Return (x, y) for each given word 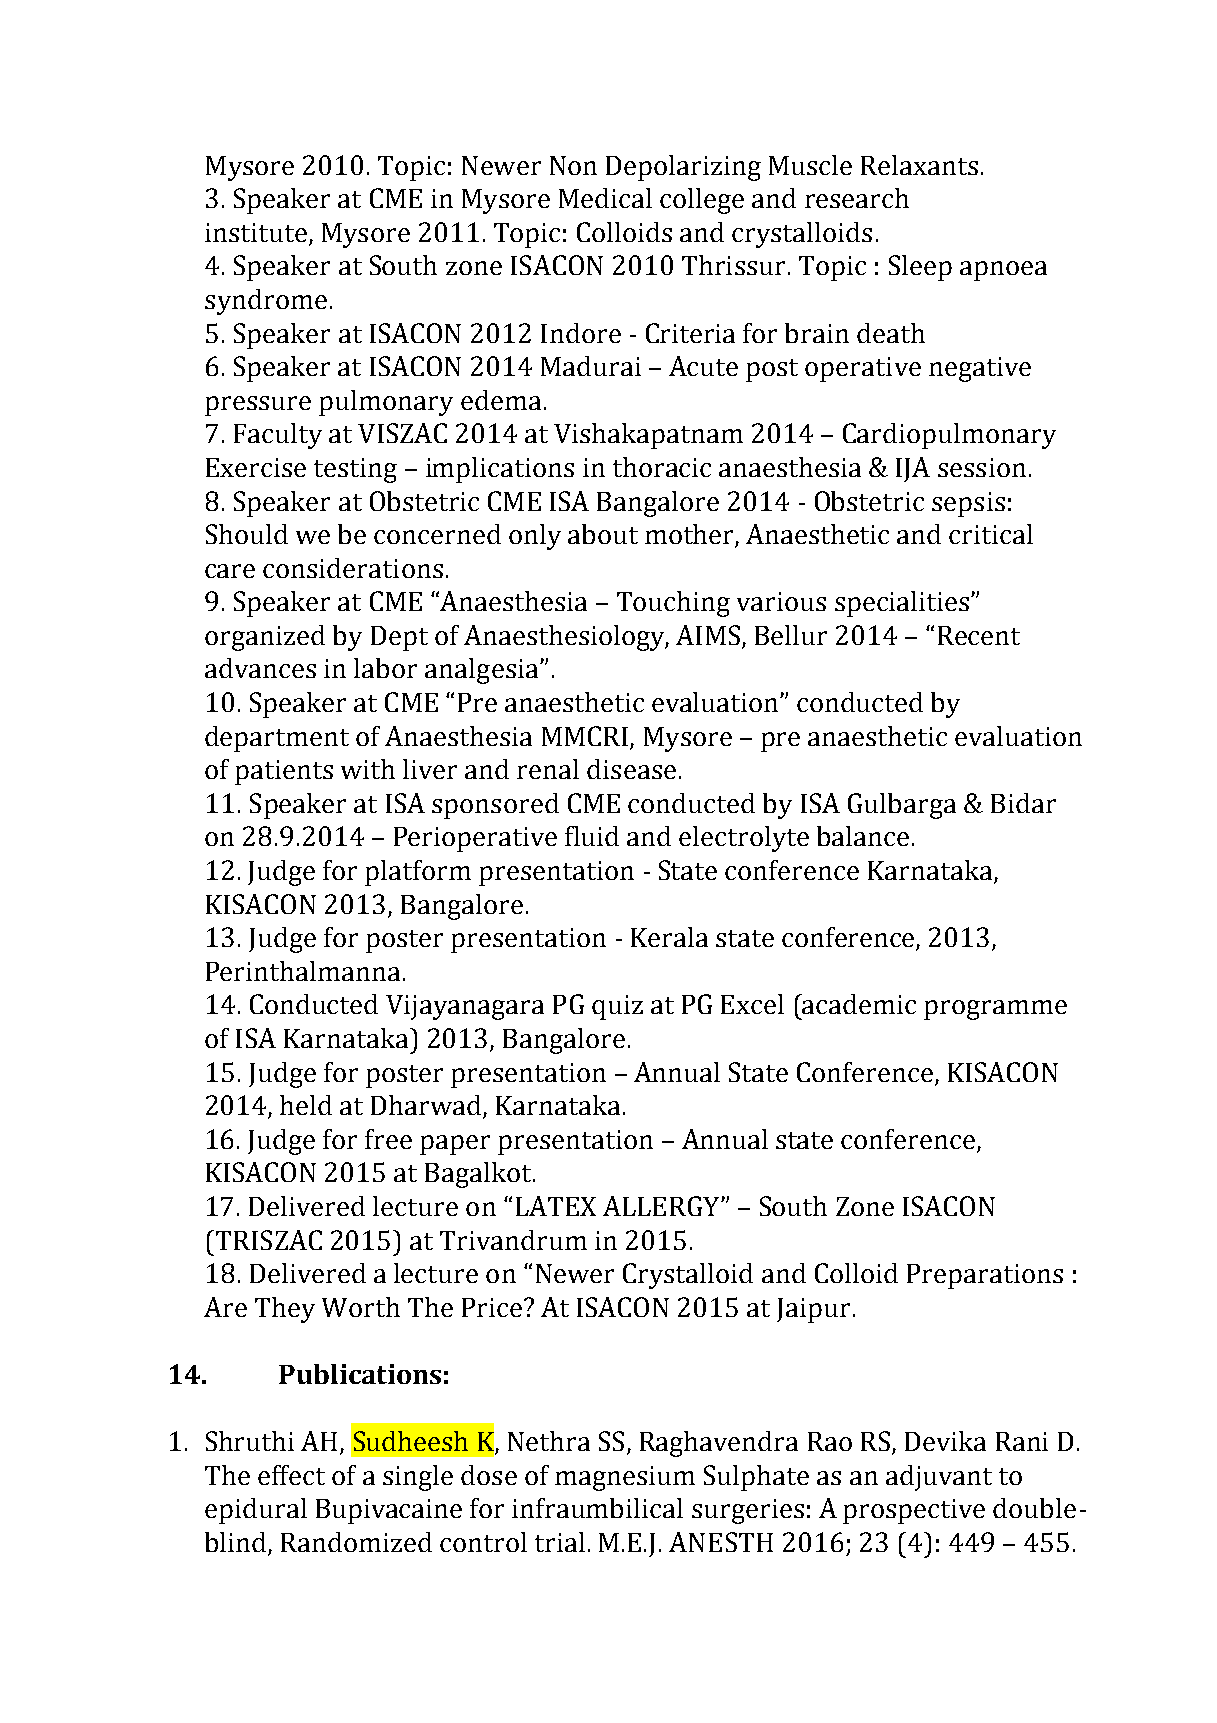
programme (995, 1010)
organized (265, 638)
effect (291, 1475)
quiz (617, 1007)
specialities (902, 604)
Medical (605, 198)
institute (256, 232)
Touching (673, 604)
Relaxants (919, 165)
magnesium (625, 1478)
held (306, 1105)
